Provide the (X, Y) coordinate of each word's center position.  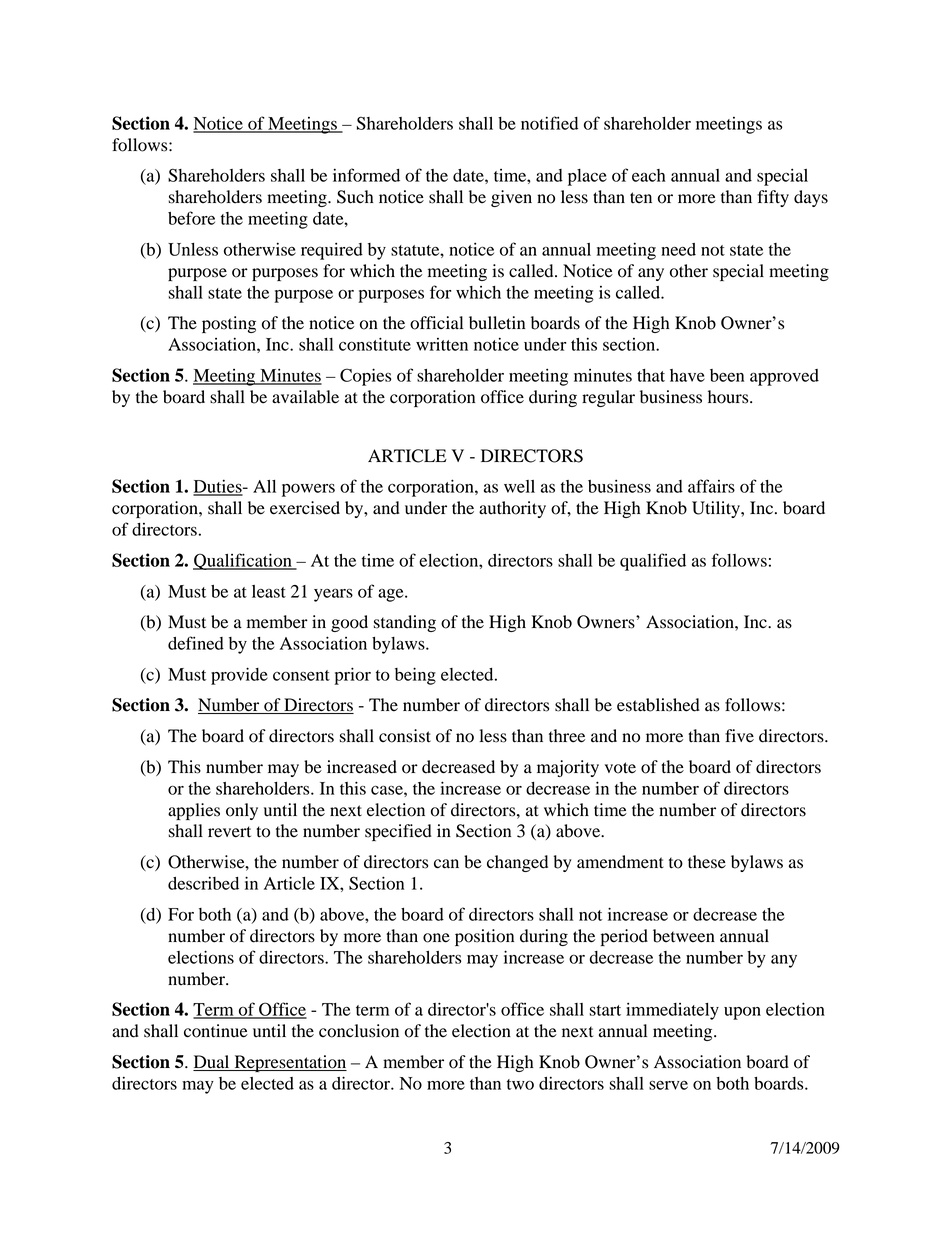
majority (568, 768)
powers (308, 490)
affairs (711, 486)
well (519, 486)
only (242, 811)
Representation (289, 1063)
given (511, 198)
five (739, 736)
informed (366, 175)
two (520, 1084)
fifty (773, 198)
